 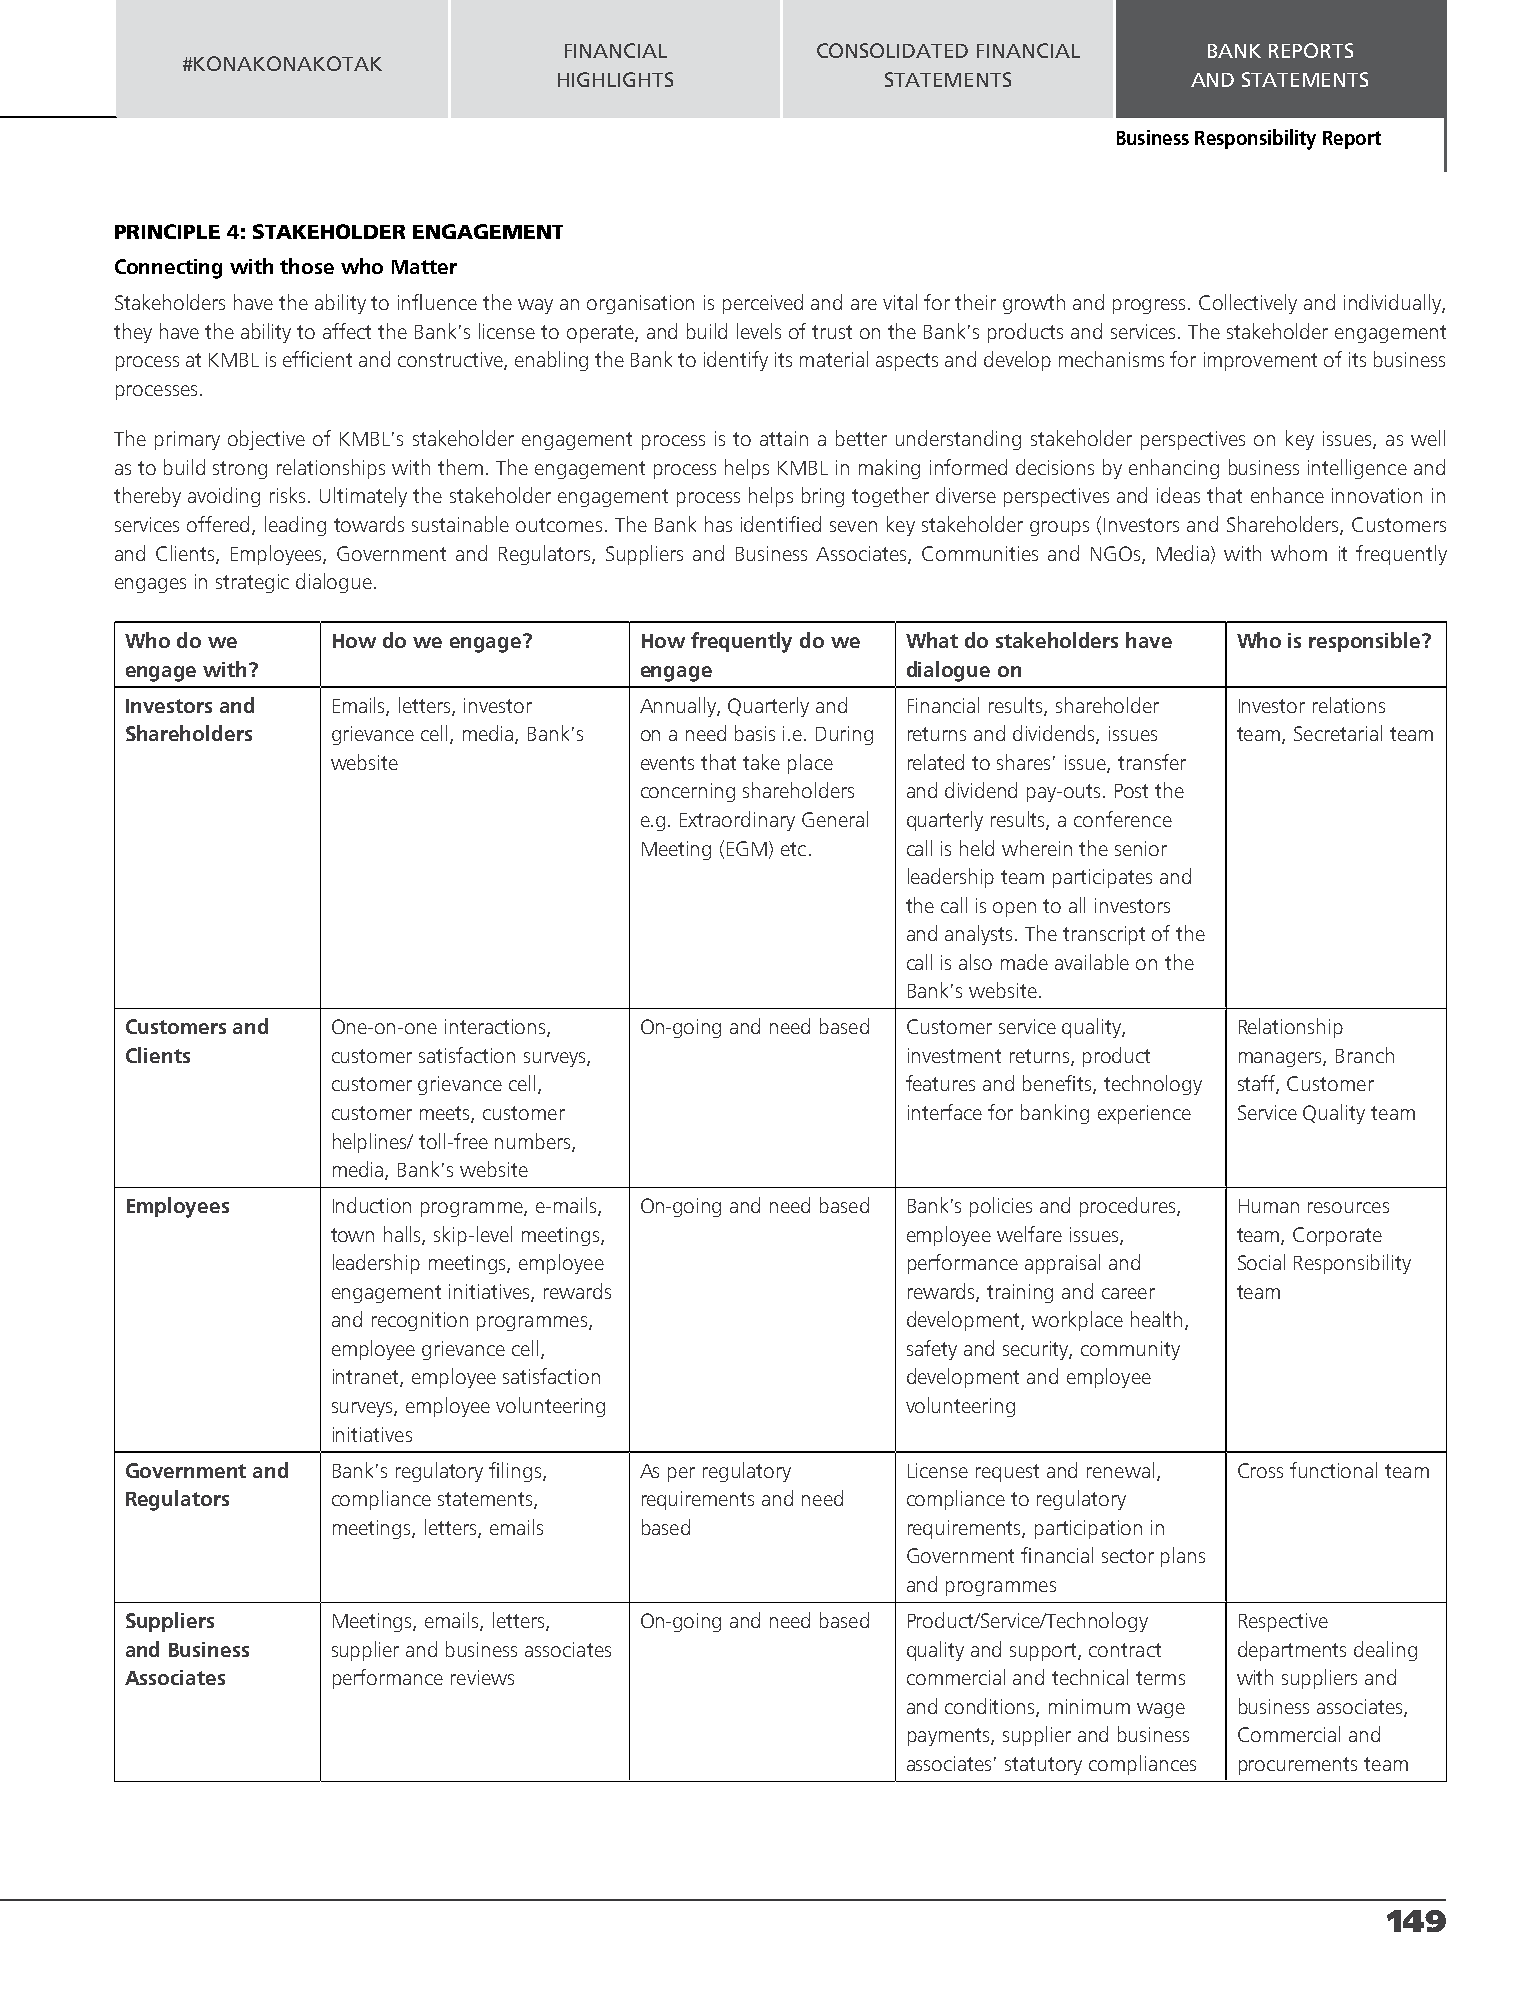 I want to click on responsible, so click(x=1366, y=642).
